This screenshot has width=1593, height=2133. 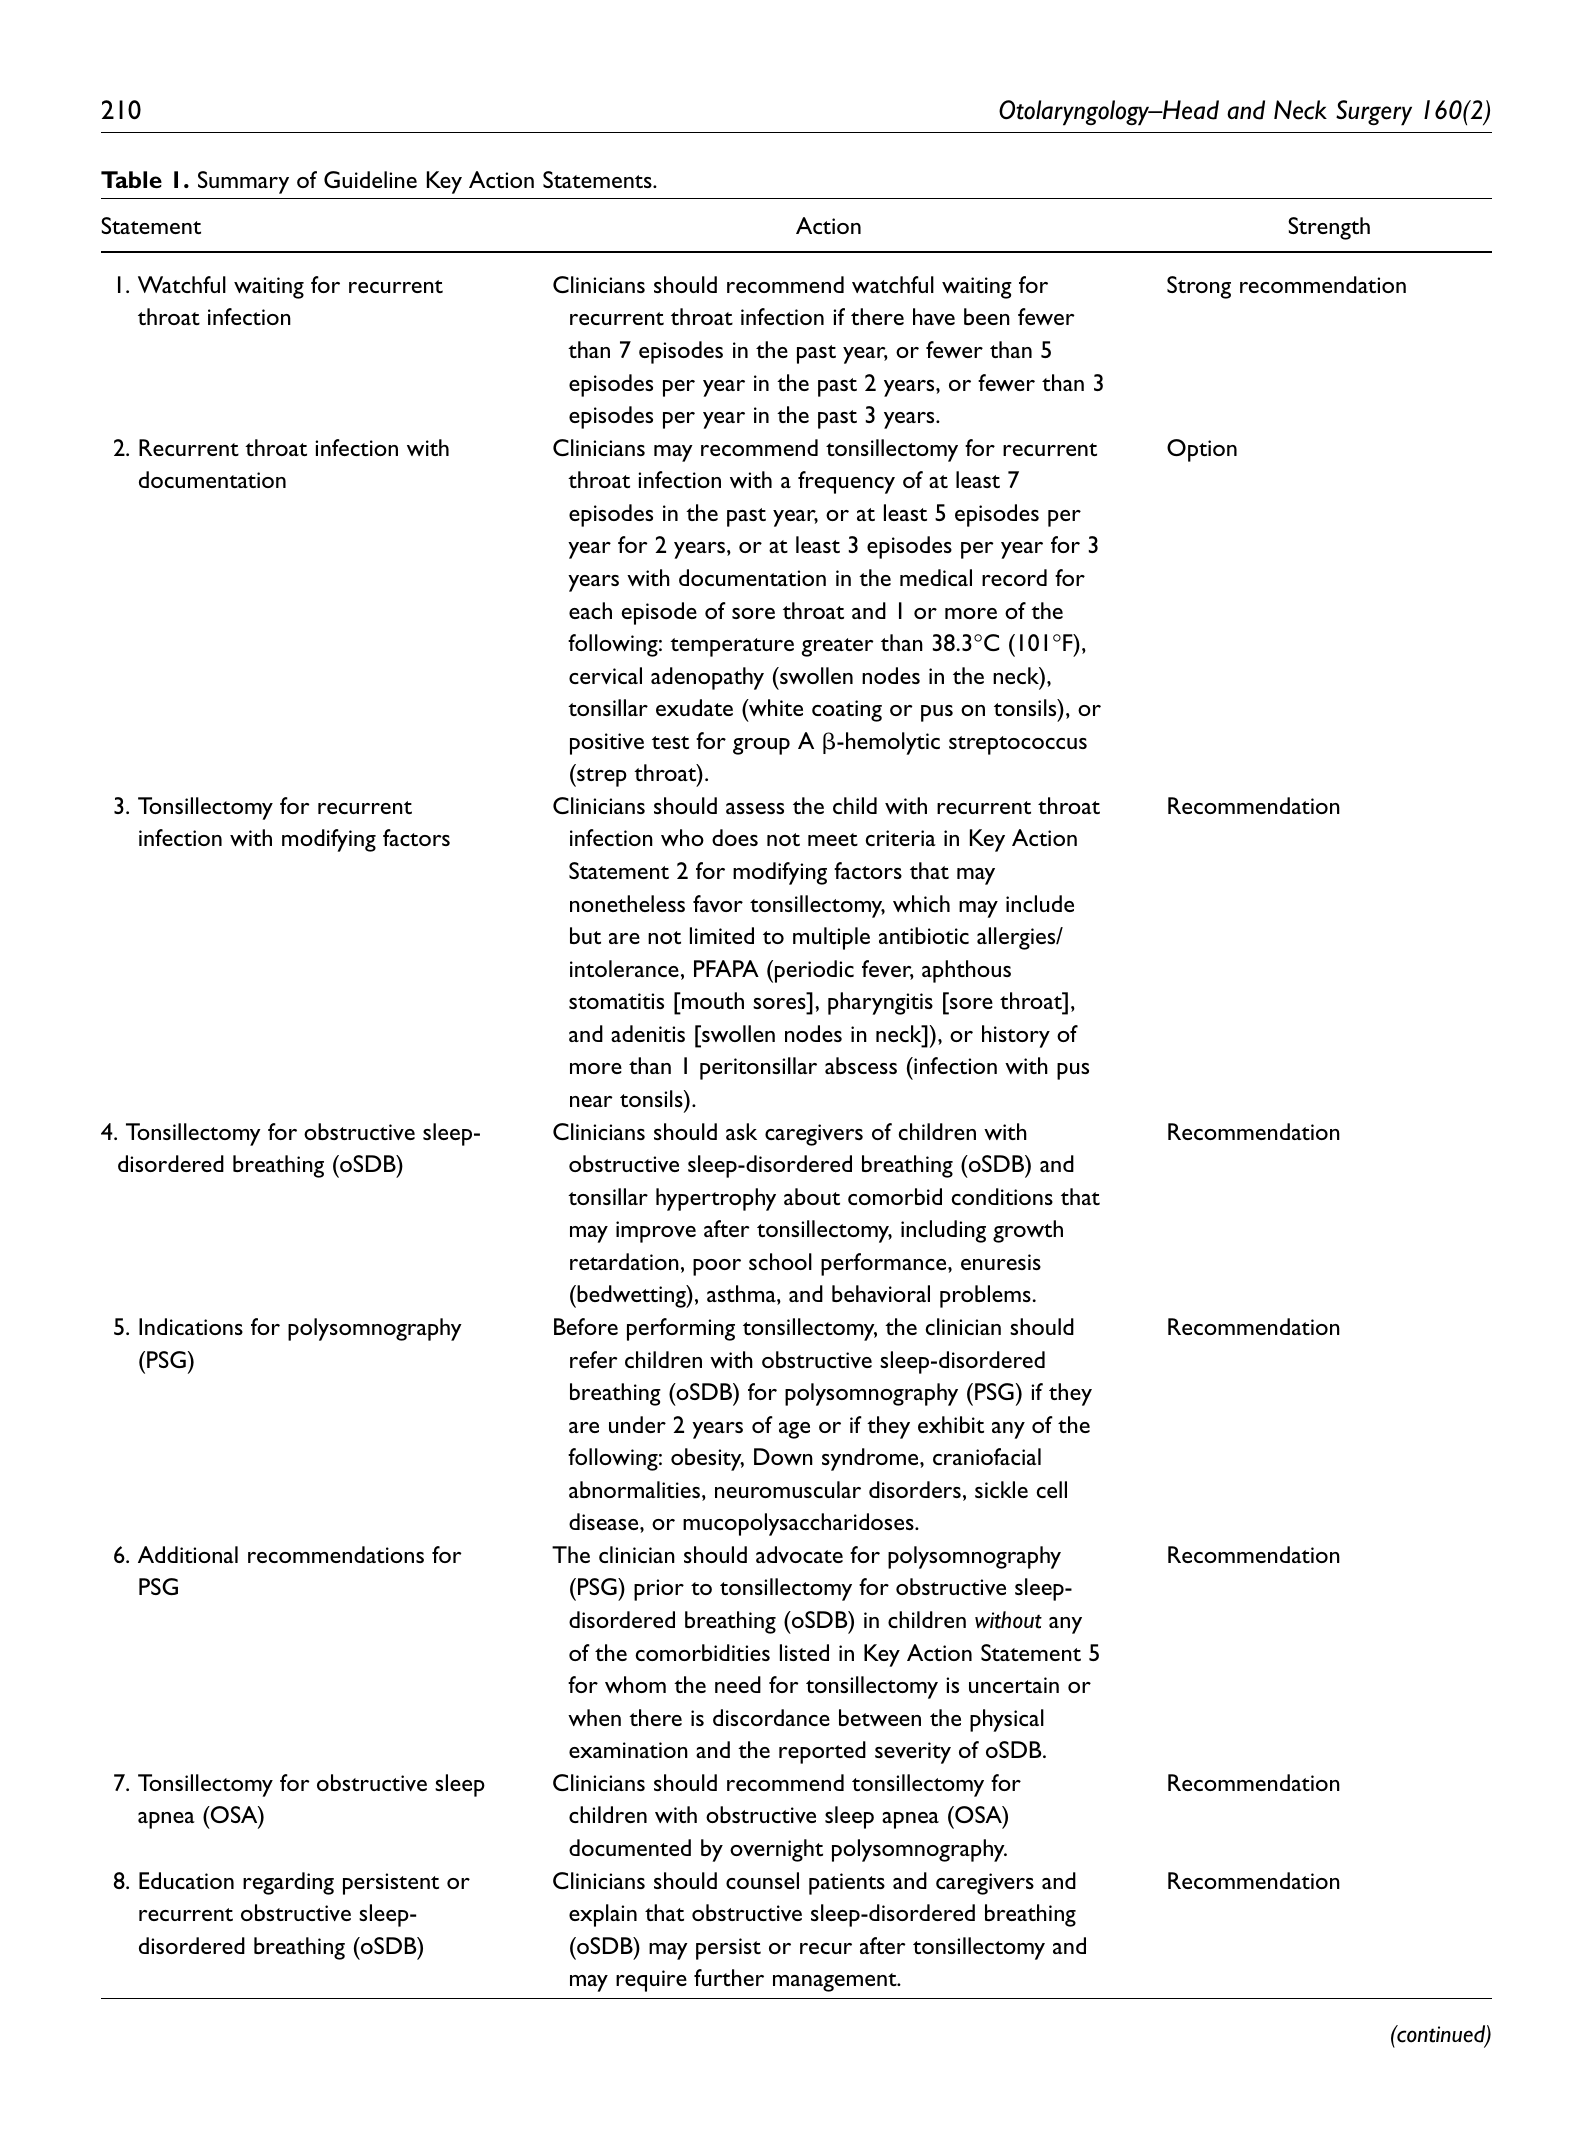 I want to click on have, so click(x=934, y=316).
